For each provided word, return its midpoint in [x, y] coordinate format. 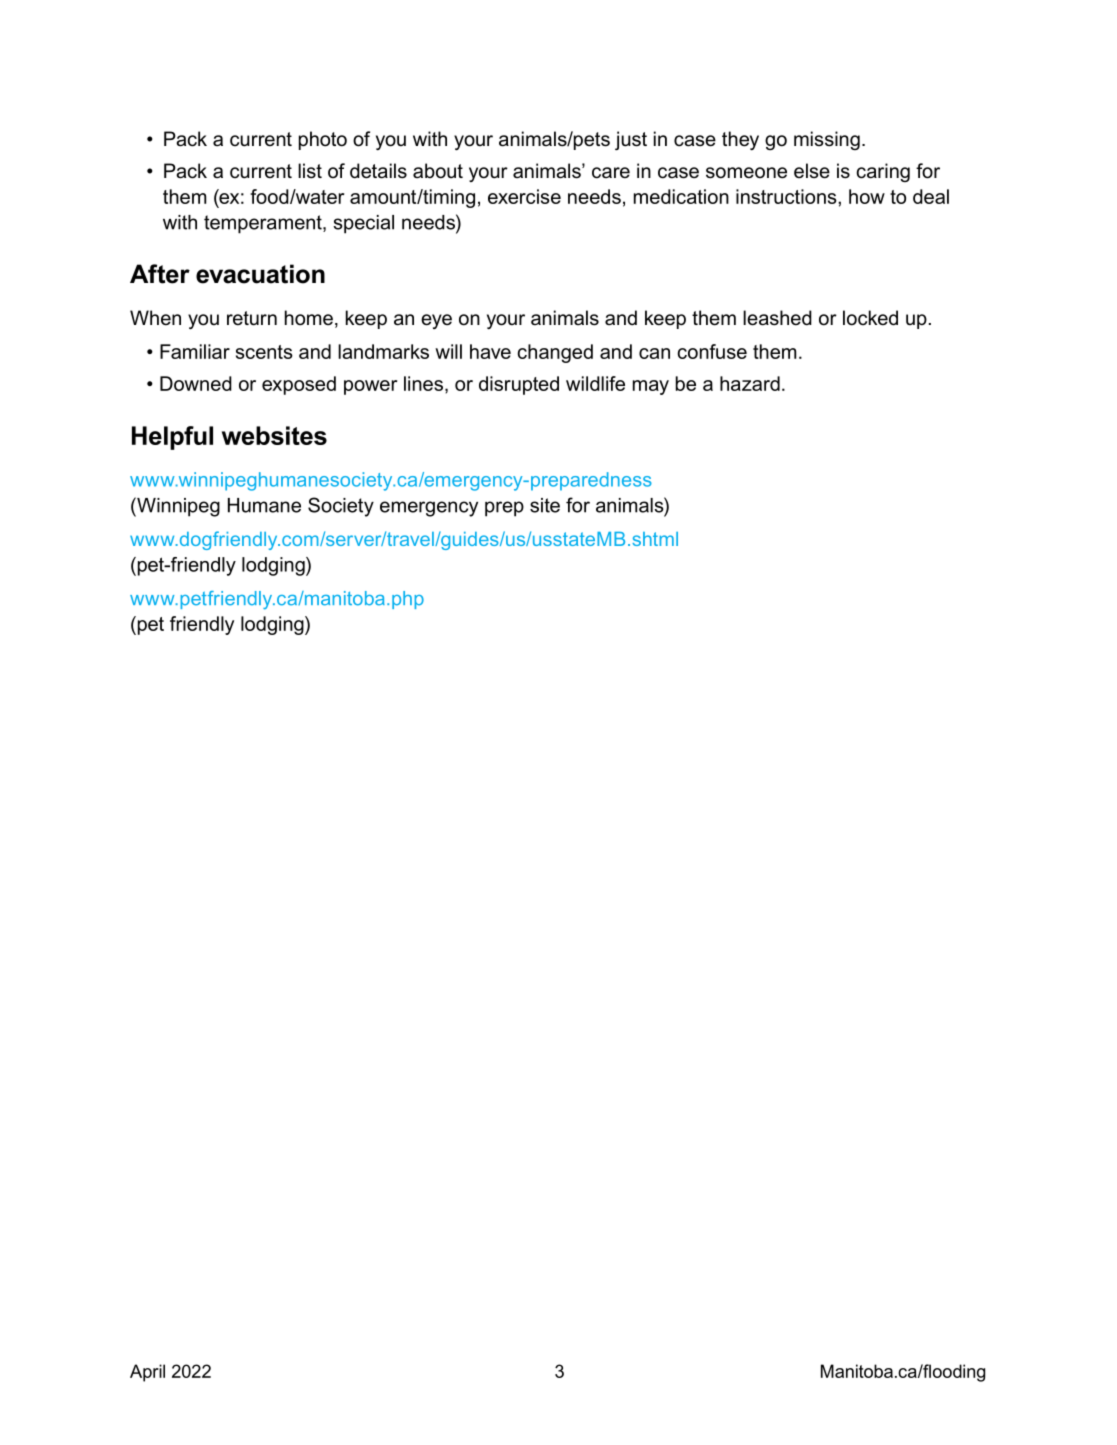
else [812, 171]
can [654, 353]
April [147, 1373]
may [651, 387]
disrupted [519, 385]
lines [423, 383]
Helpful [172, 438]
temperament [264, 224]
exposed [299, 385]
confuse [712, 351]
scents [264, 352]
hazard [750, 383]
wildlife [595, 383]
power [370, 387]
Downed [196, 383]
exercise [524, 196]
